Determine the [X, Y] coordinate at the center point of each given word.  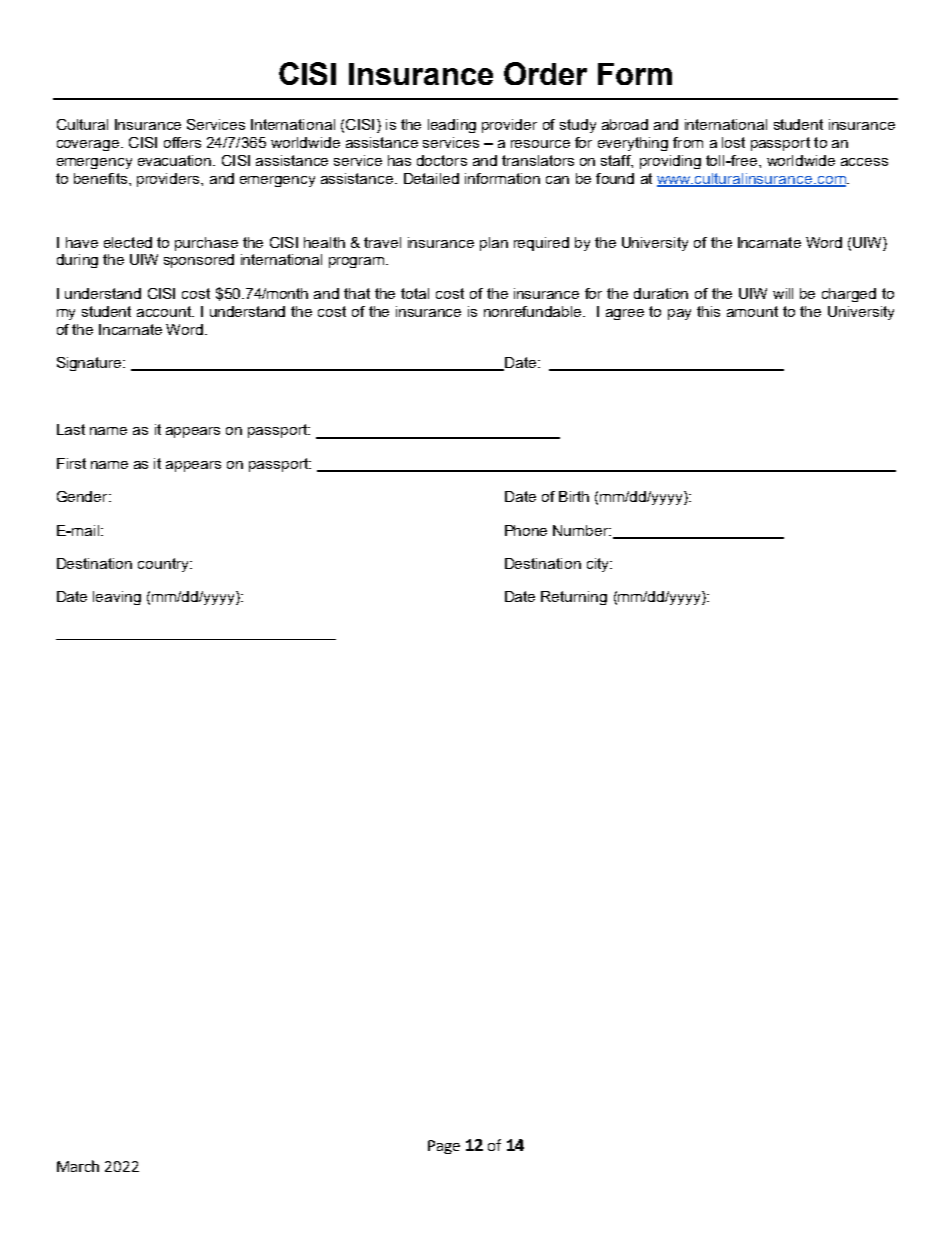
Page [444, 1147]
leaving [117, 598]
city [599, 565]
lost [733, 142]
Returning [574, 598]
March [78, 1166]
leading [452, 126]
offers [182, 142]
